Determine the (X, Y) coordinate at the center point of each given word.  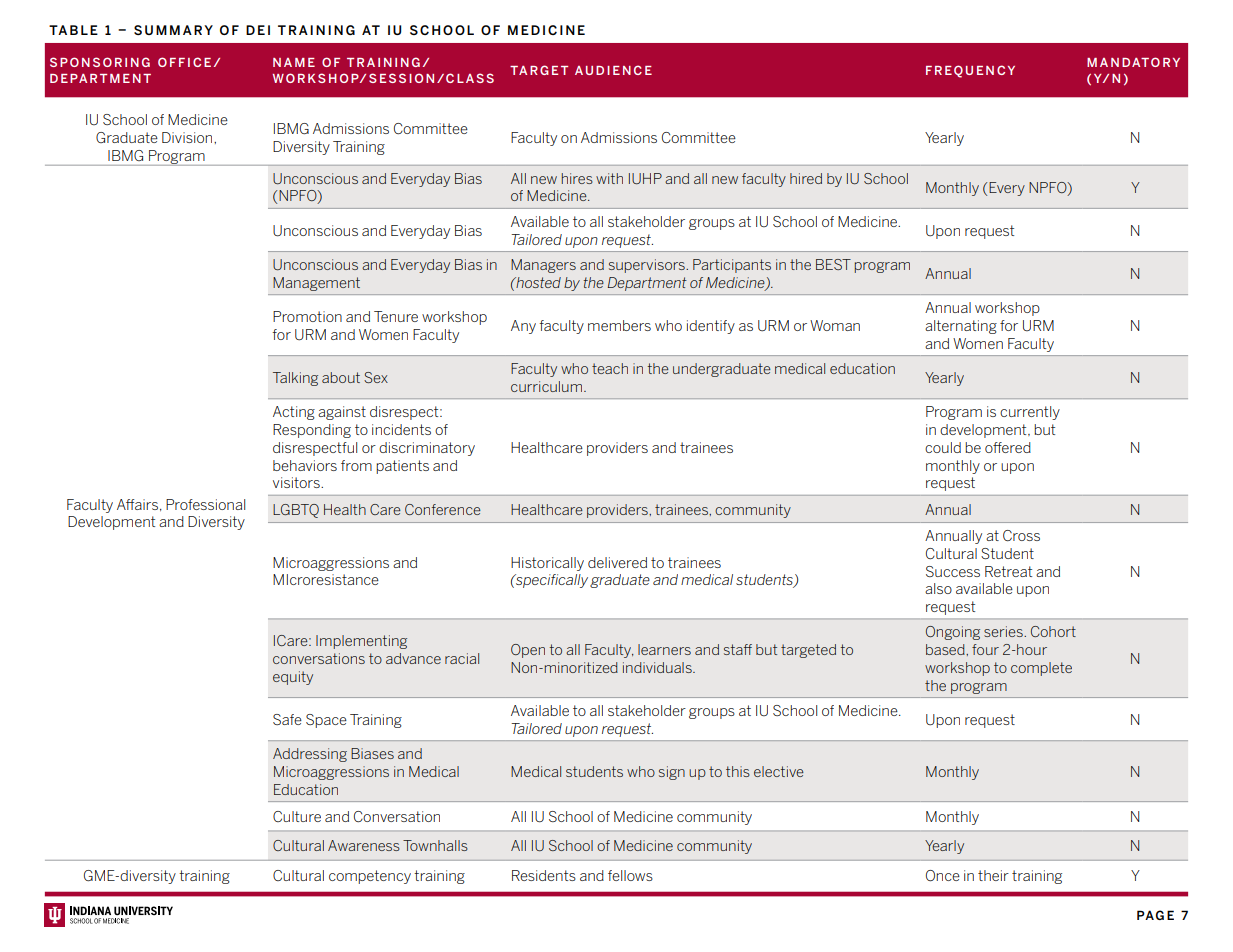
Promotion (307, 316)
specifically (551, 581)
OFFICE (184, 62)
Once (943, 876)
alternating (961, 327)
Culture (297, 816)
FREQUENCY (970, 71)
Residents (544, 875)
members (619, 325)
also (938, 588)
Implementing (361, 642)
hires (577, 178)
